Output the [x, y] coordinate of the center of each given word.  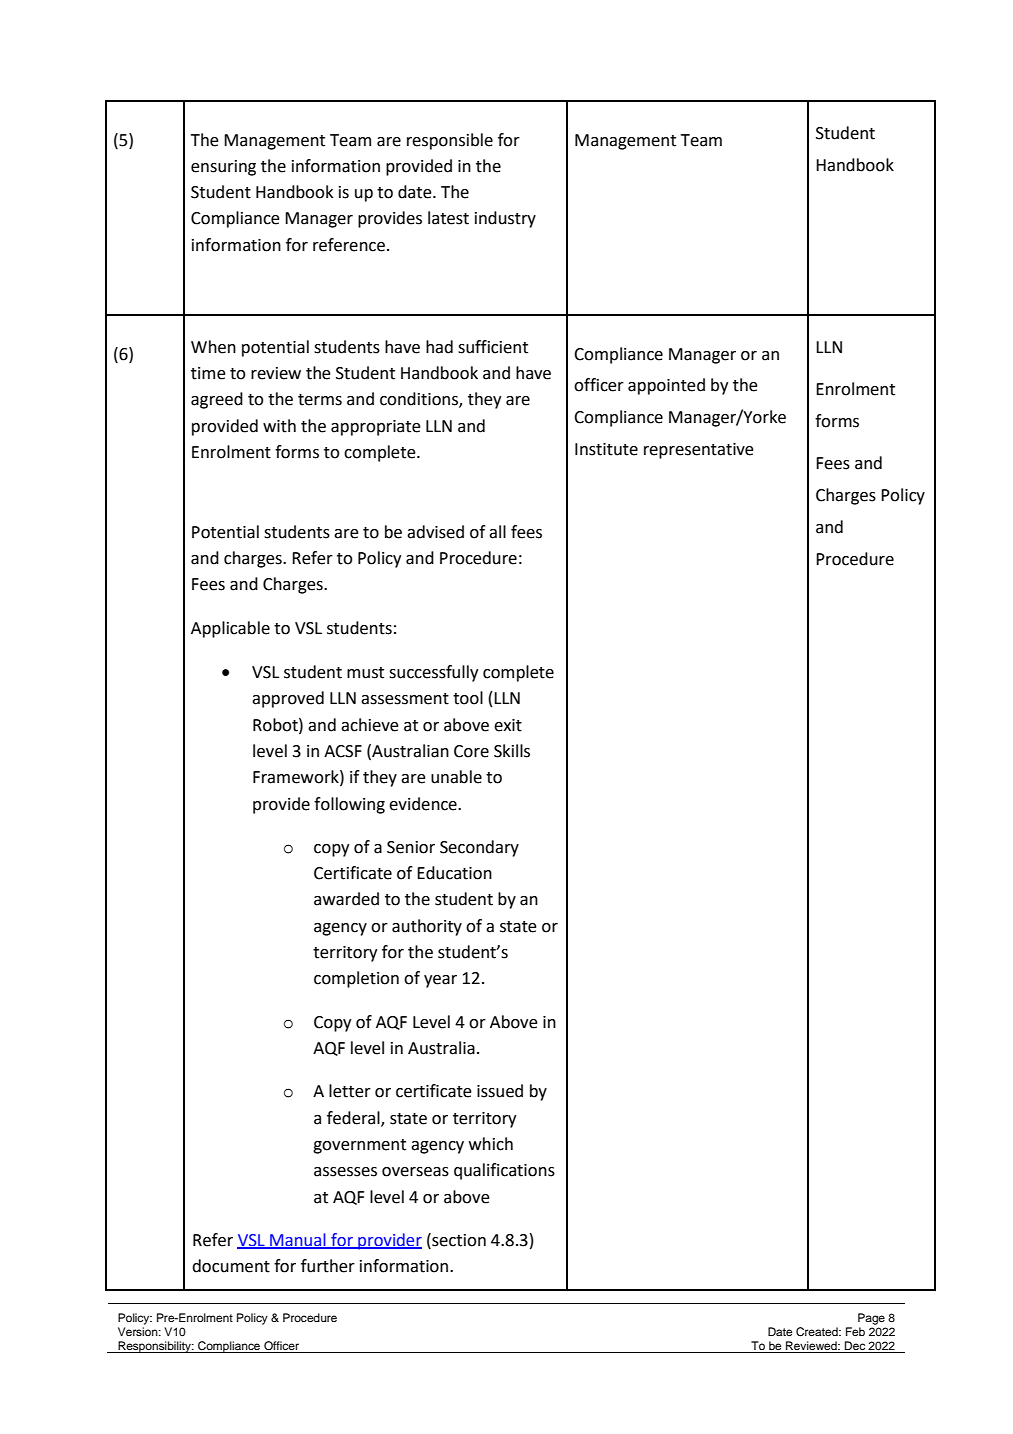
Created [818, 1332]
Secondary [479, 848]
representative [699, 451]
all [497, 532]
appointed [666, 386]
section [458, 1240]
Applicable [230, 629]
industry [505, 219]
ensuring [223, 168]
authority [427, 927]
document [231, 1266]
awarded [346, 899]
